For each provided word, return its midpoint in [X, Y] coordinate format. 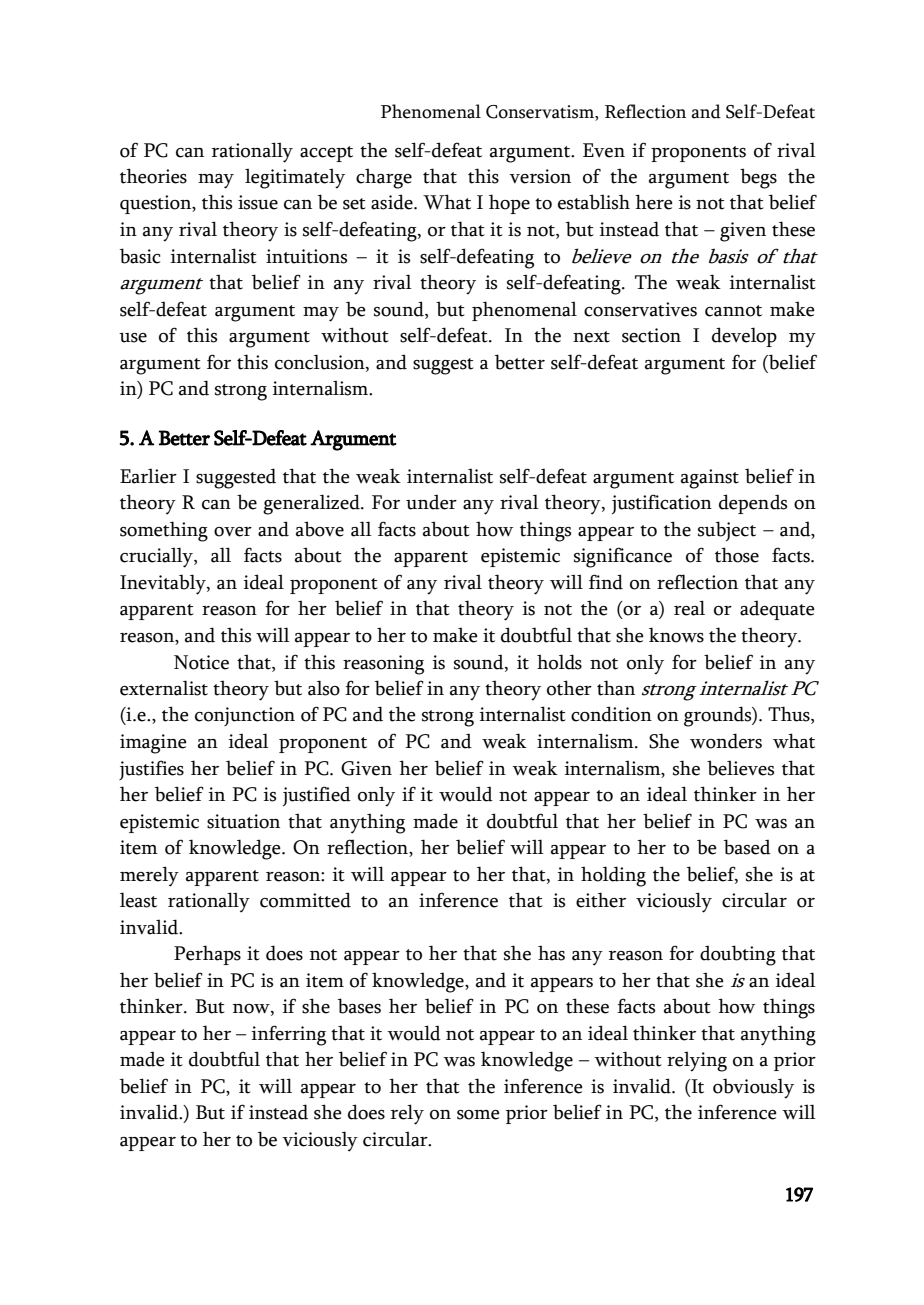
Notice [201, 662]
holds [559, 662]
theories [153, 176]
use [133, 338]
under [431, 502]
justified [317, 796]
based [747, 847]
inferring [289, 1035]
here [654, 202]
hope [509, 204]
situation [243, 821]
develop [744, 337]
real [689, 608]
